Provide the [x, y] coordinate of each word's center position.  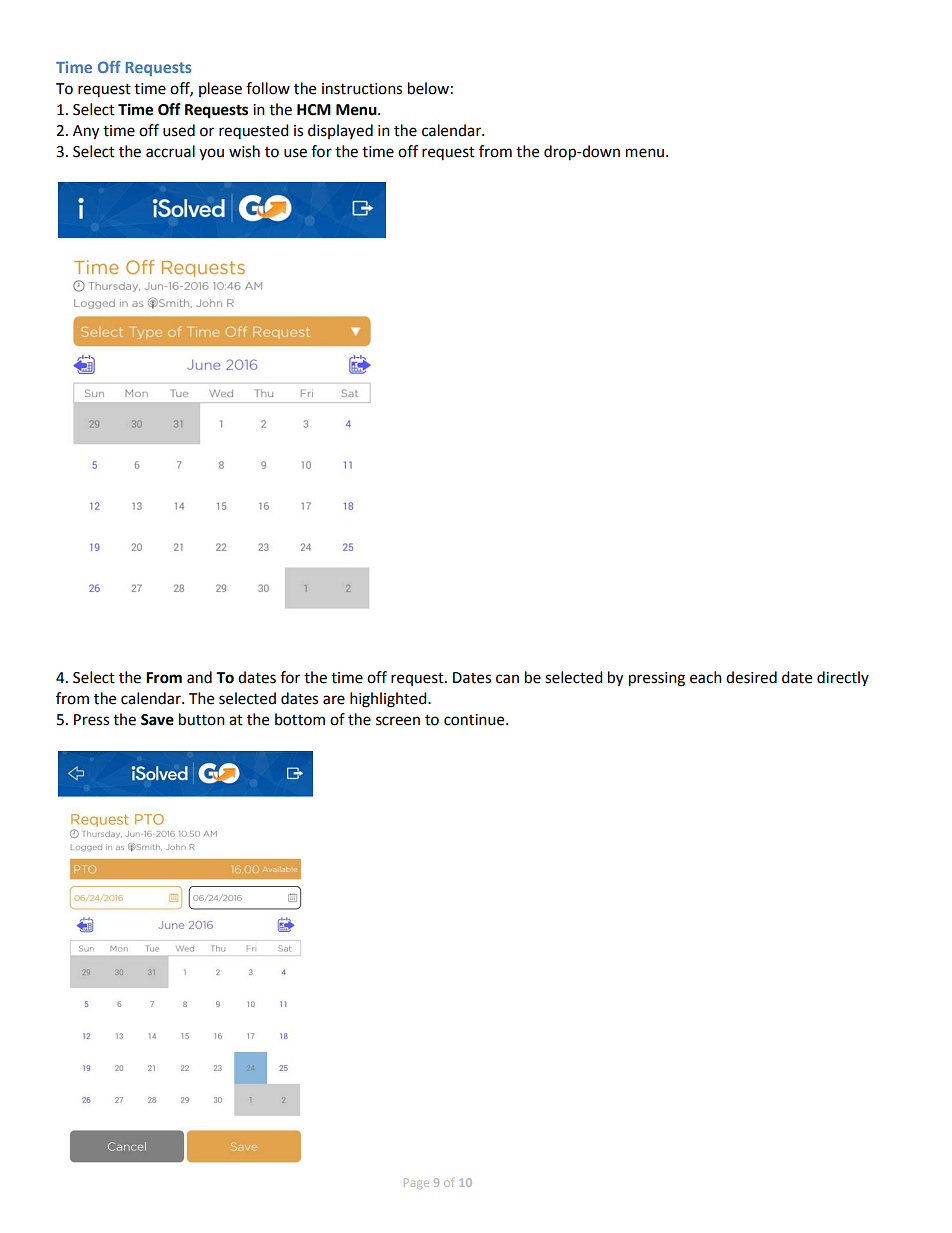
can [507, 679]
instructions [362, 89]
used [179, 130]
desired [751, 677]
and [199, 677]
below [428, 88]
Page [416, 1183]
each [706, 677]
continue [475, 720]
